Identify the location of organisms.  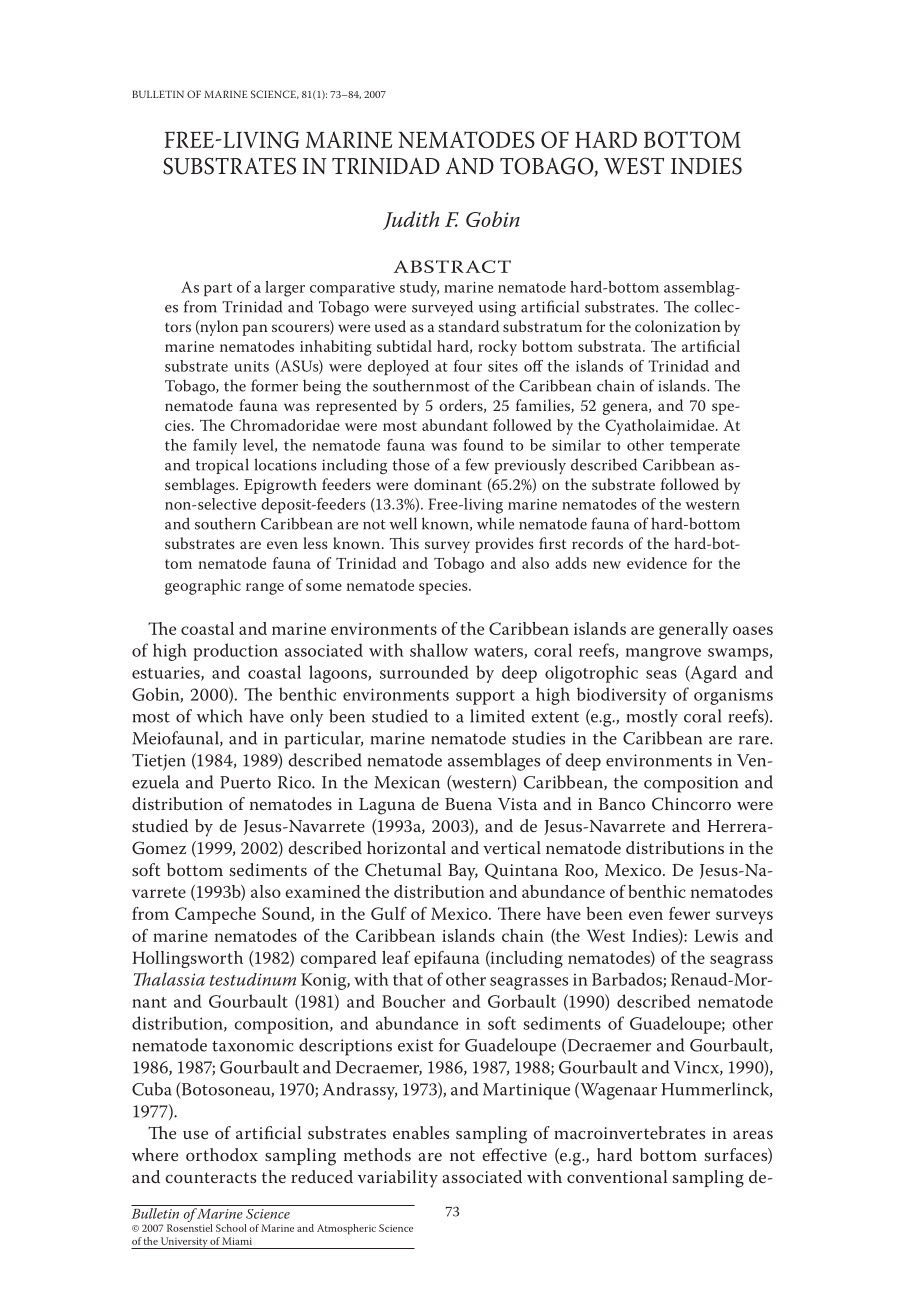
(733, 696).
